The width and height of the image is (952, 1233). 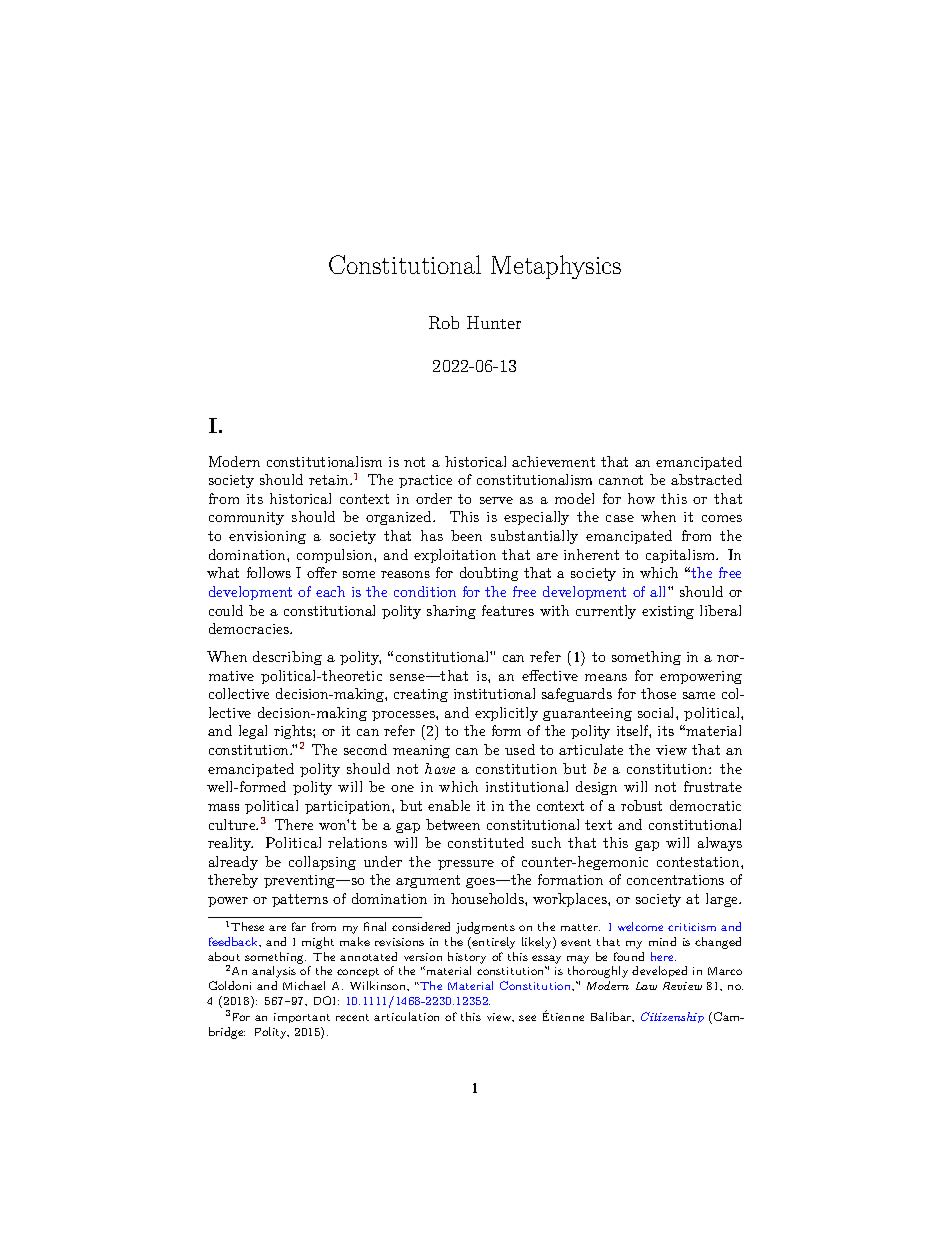 I want to click on history, so click(x=467, y=958).
